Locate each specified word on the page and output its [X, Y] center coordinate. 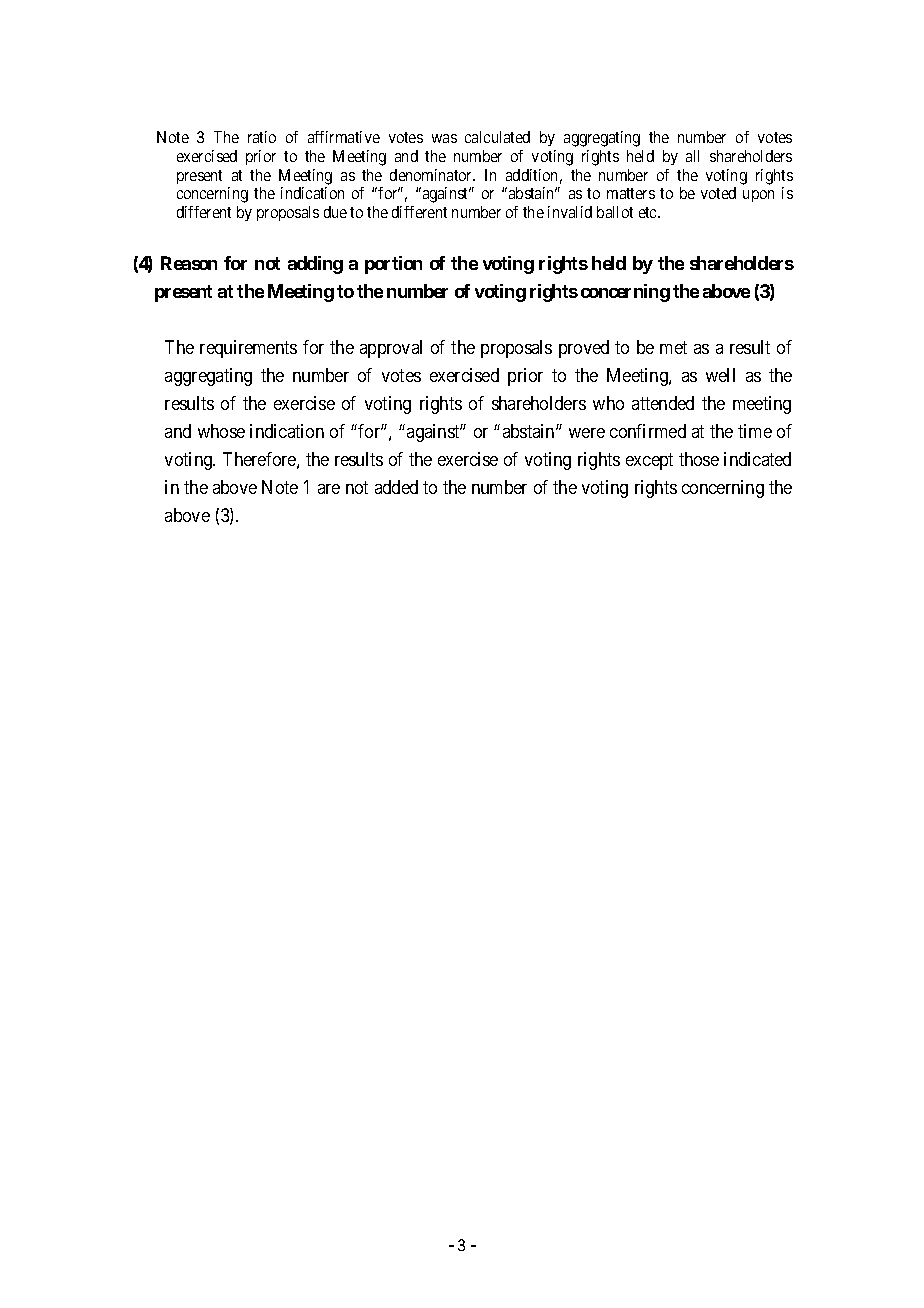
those [699, 459]
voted [718, 193]
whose [221, 431]
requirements [248, 349]
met [673, 347]
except [649, 461]
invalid [570, 212]
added [396, 487]
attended [663, 403]
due [335, 212]
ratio [262, 137]
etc [649, 212]
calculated [497, 137]
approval [391, 349]
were [587, 433]
